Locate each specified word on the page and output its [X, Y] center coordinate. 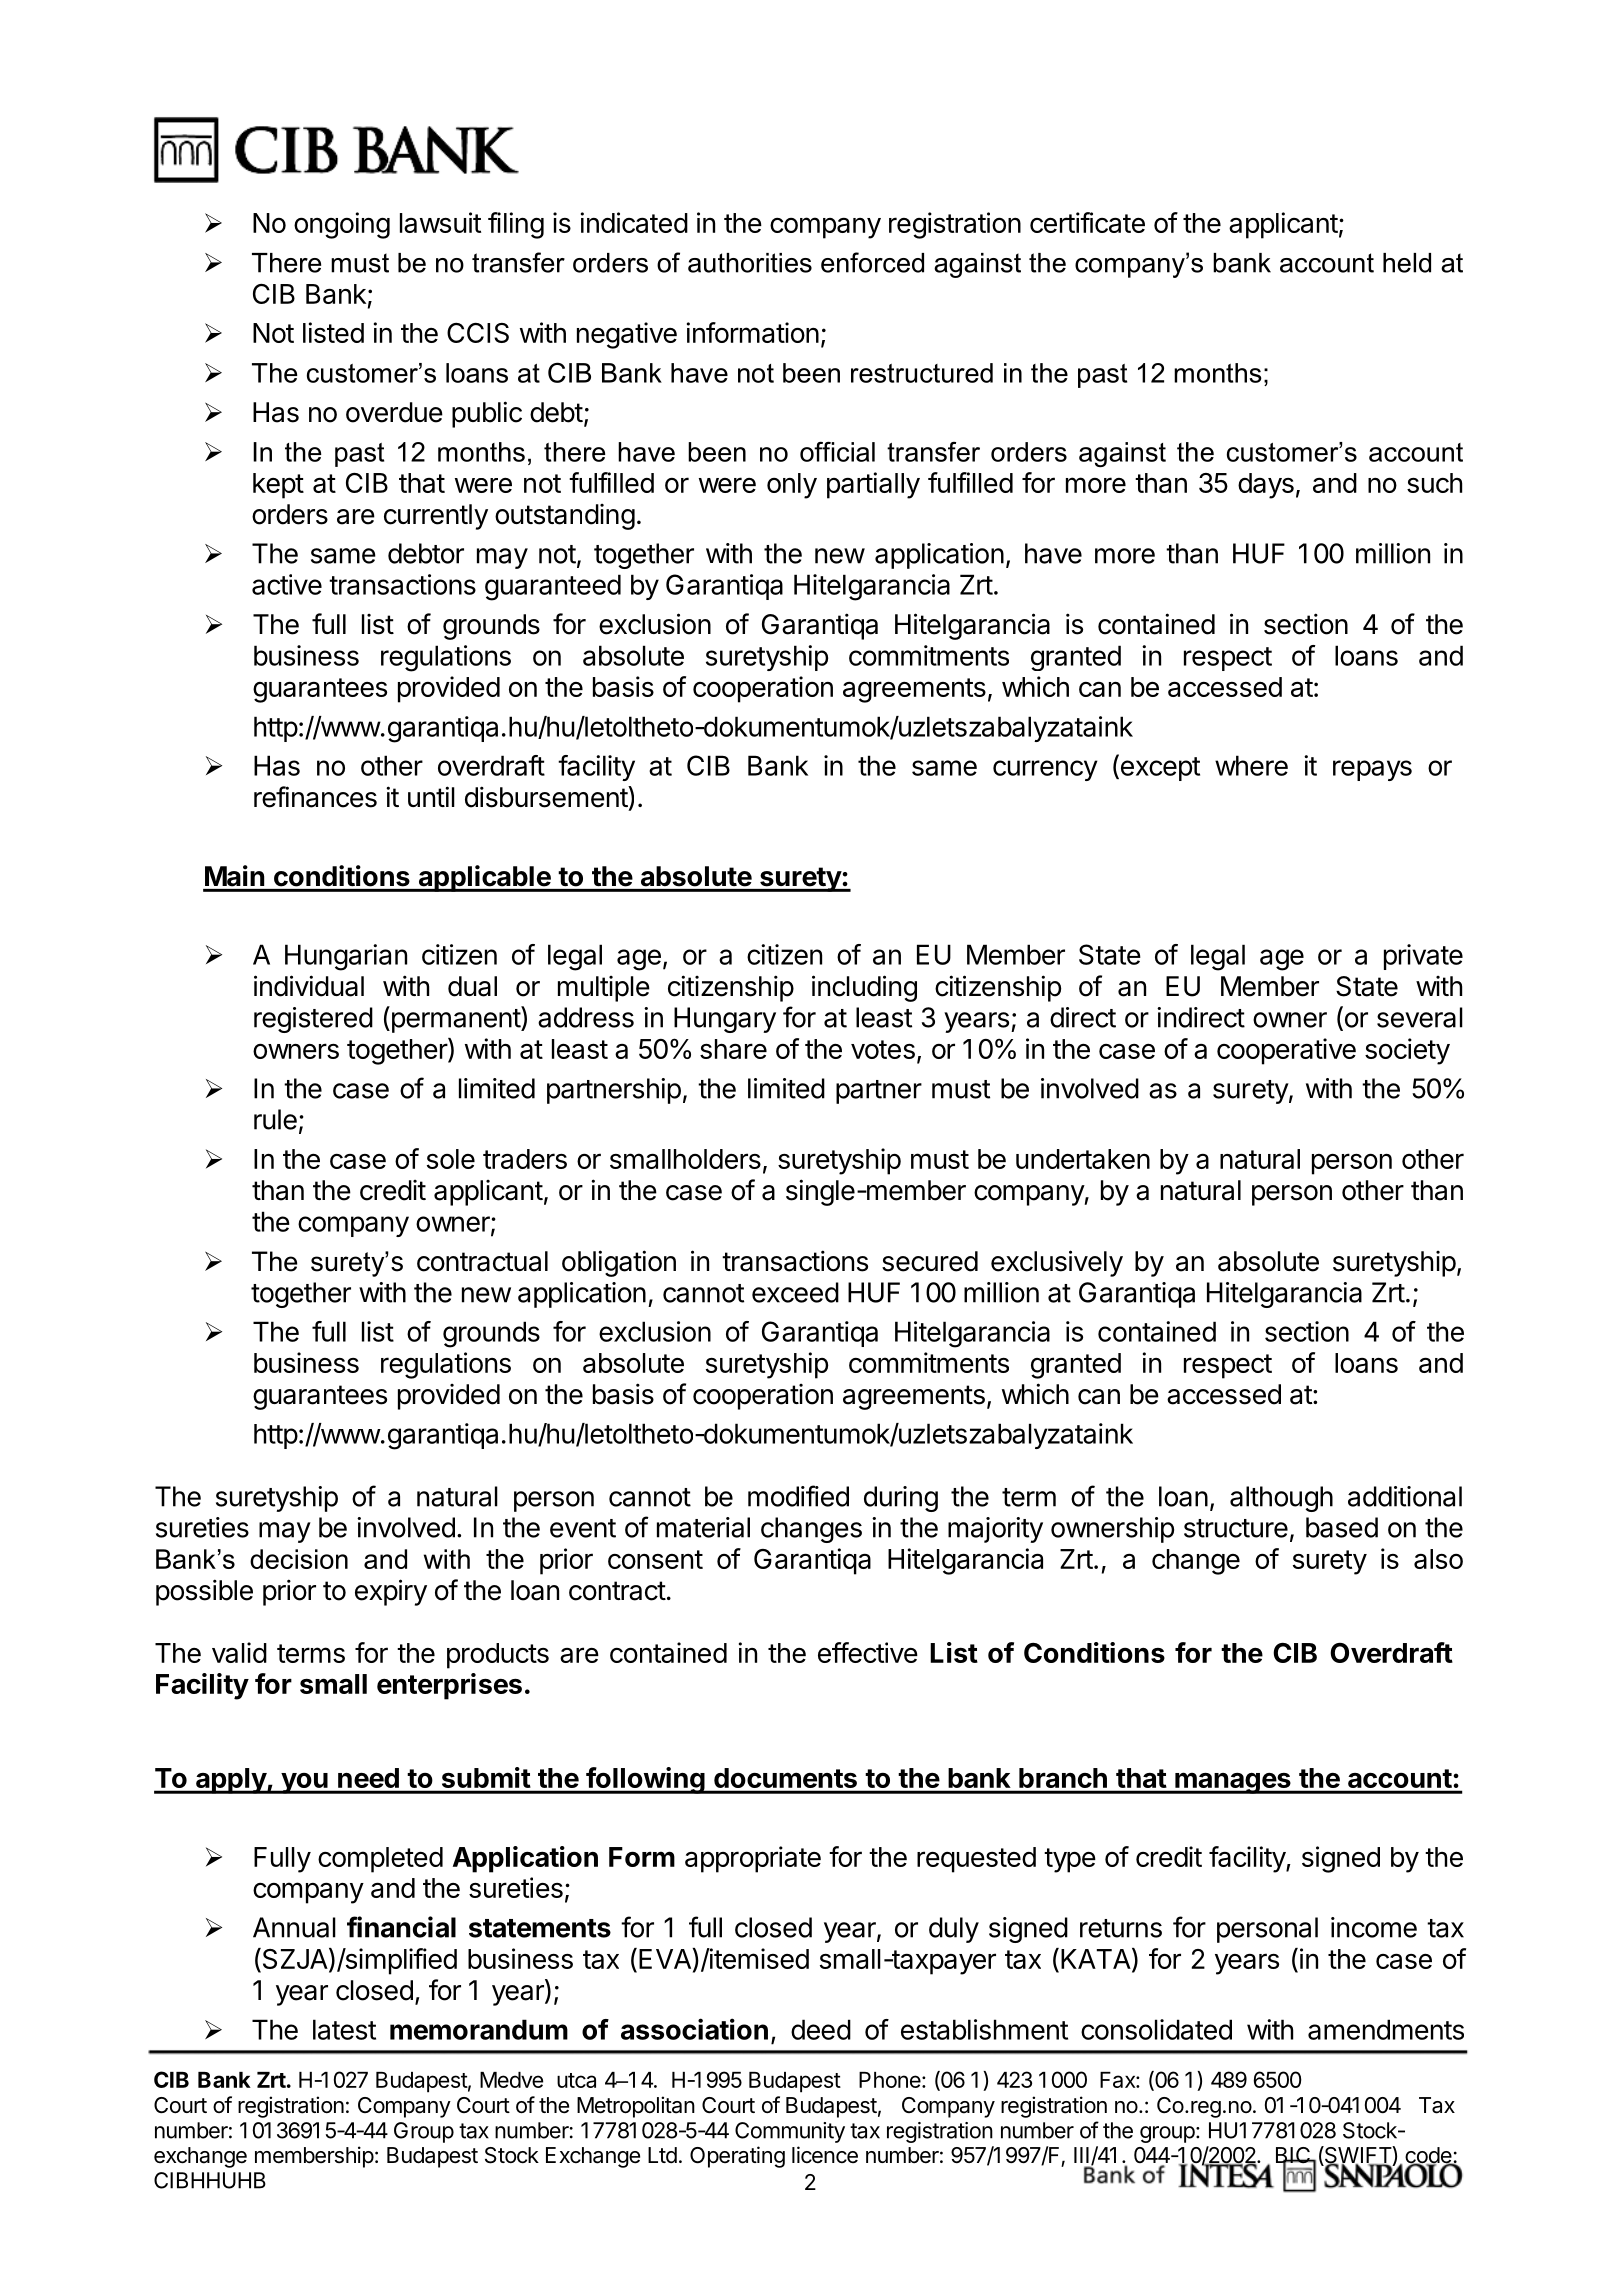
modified [798, 1496]
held [1407, 263]
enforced [872, 262]
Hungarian [346, 957]
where [1251, 765]
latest [344, 2029]
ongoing [342, 225]
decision [299, 1559]
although [1281, 1499]
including [864, 988]
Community [790, 2132]
